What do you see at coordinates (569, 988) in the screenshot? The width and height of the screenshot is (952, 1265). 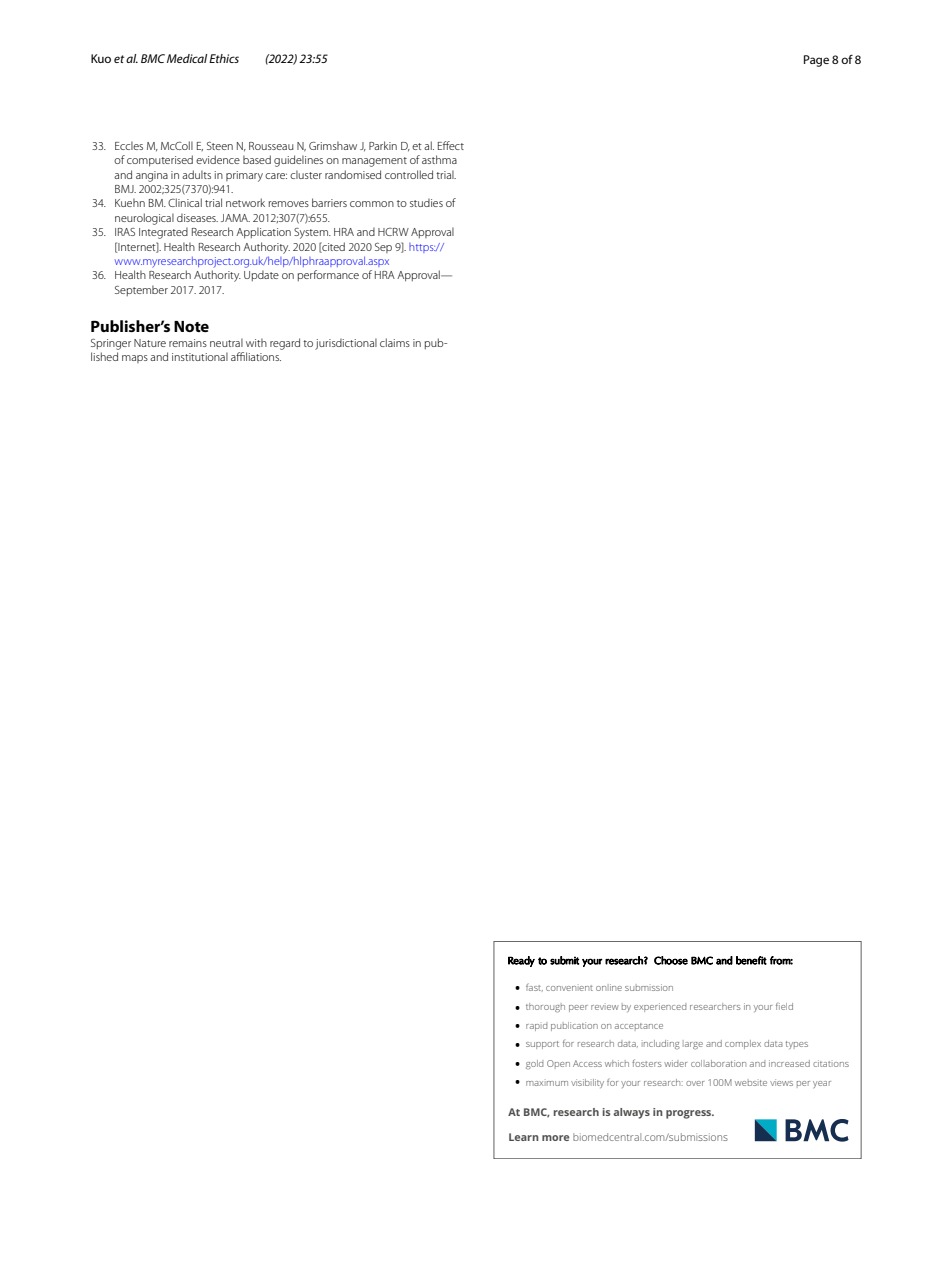 I see `convenient` at bounding box center [569, 988].
